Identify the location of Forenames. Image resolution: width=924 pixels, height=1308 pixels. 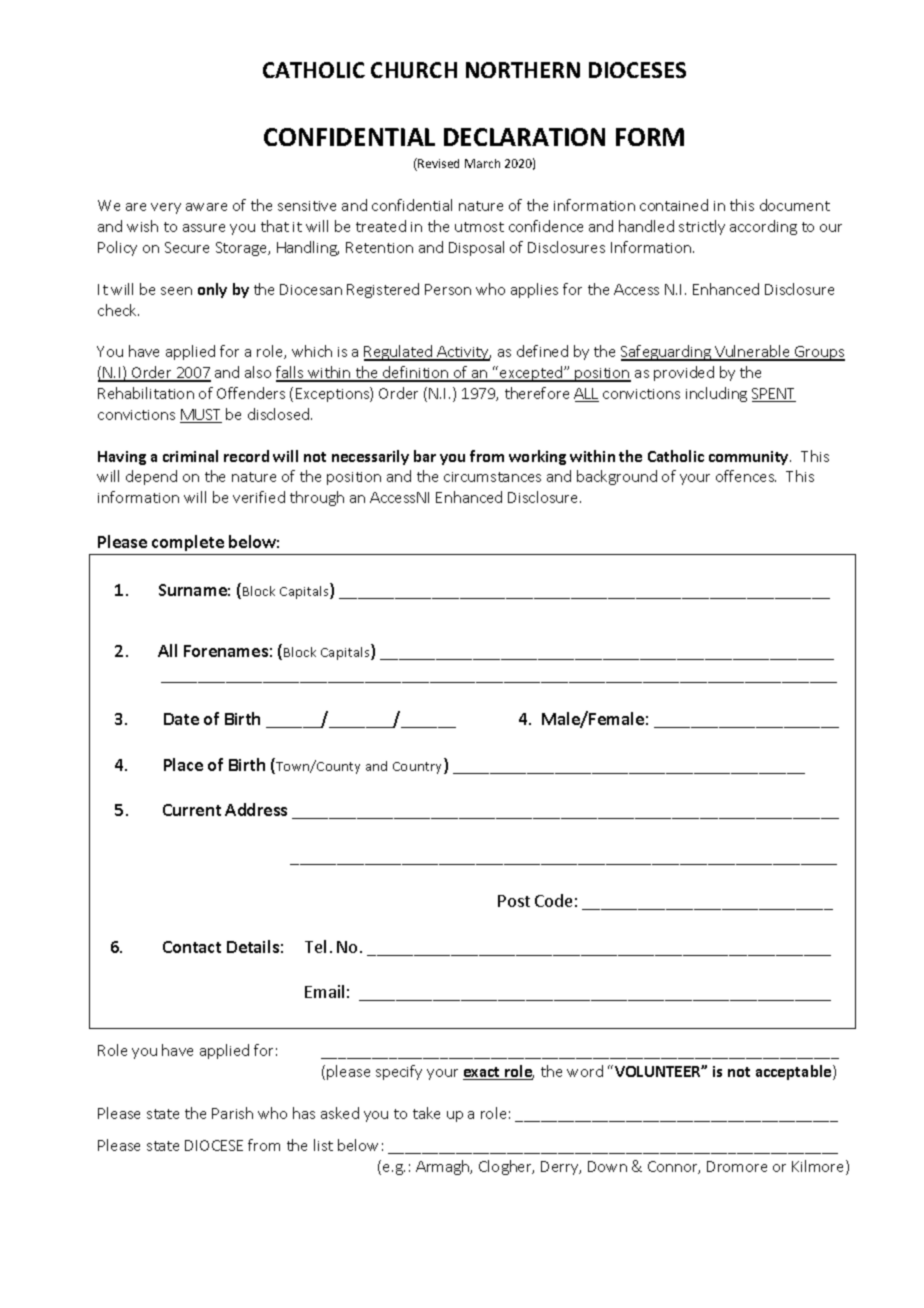
(226, 651).
